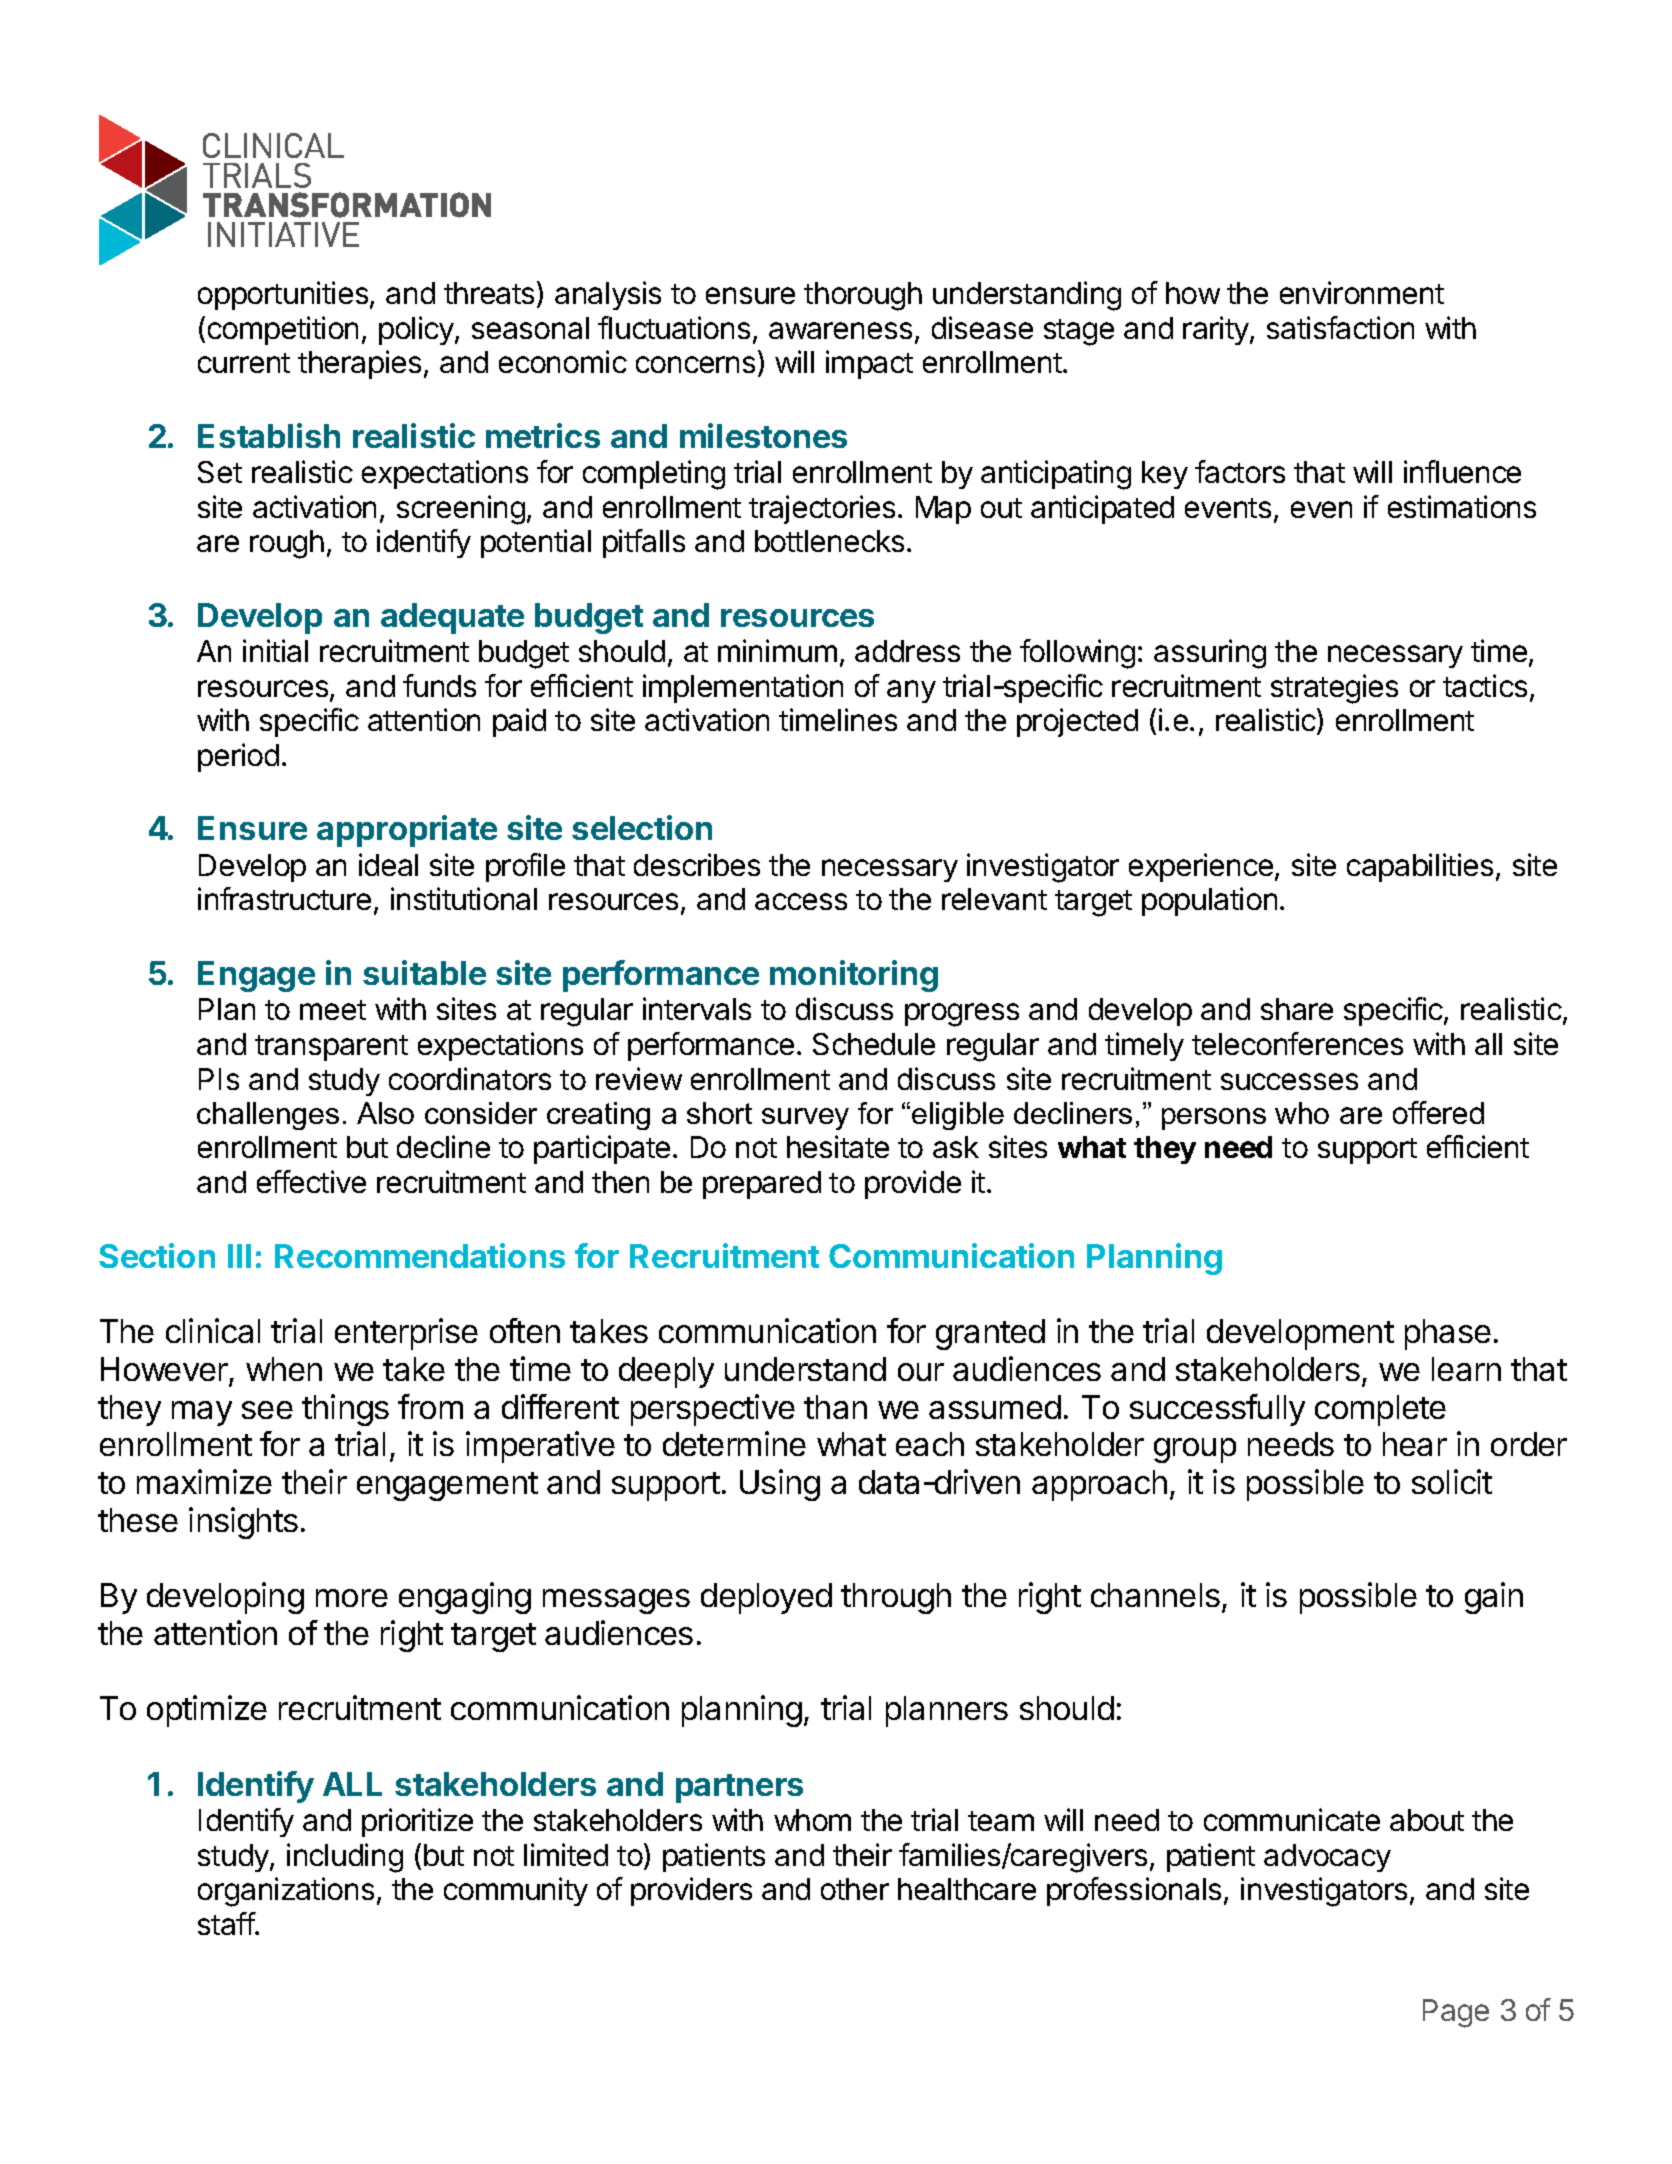 This screenshot has height=2164, width=1672. What do you see at coordinates (1456, 2013) in the screenshot?
I see `Page` at bounding box center [1456, 2013].
